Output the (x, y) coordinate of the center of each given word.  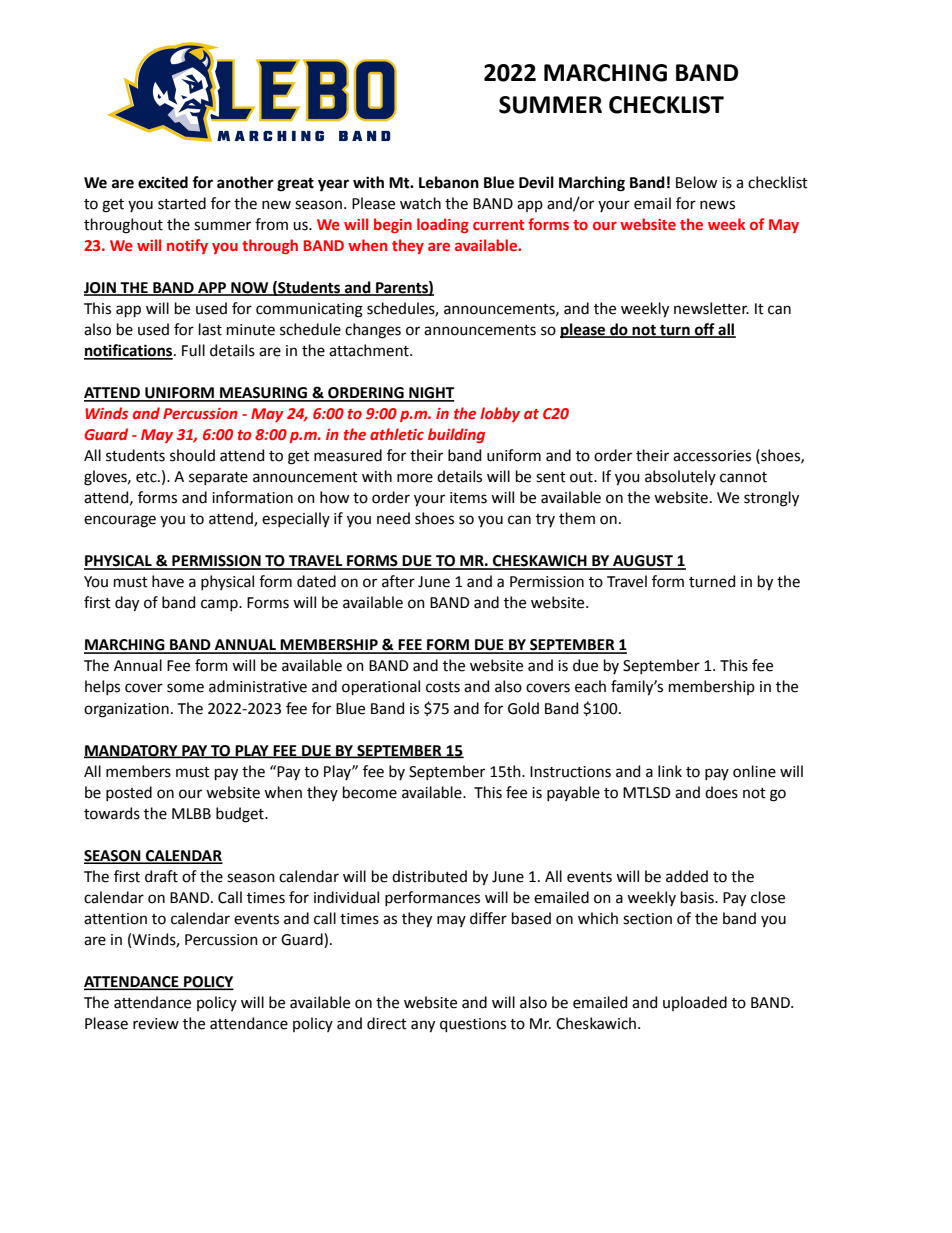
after (398, 581)
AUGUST (643, 562)
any (423, 1026)
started (182, 203)
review (156, 1024)
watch (420, 203)
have (168, 581)
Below (696, 182)
